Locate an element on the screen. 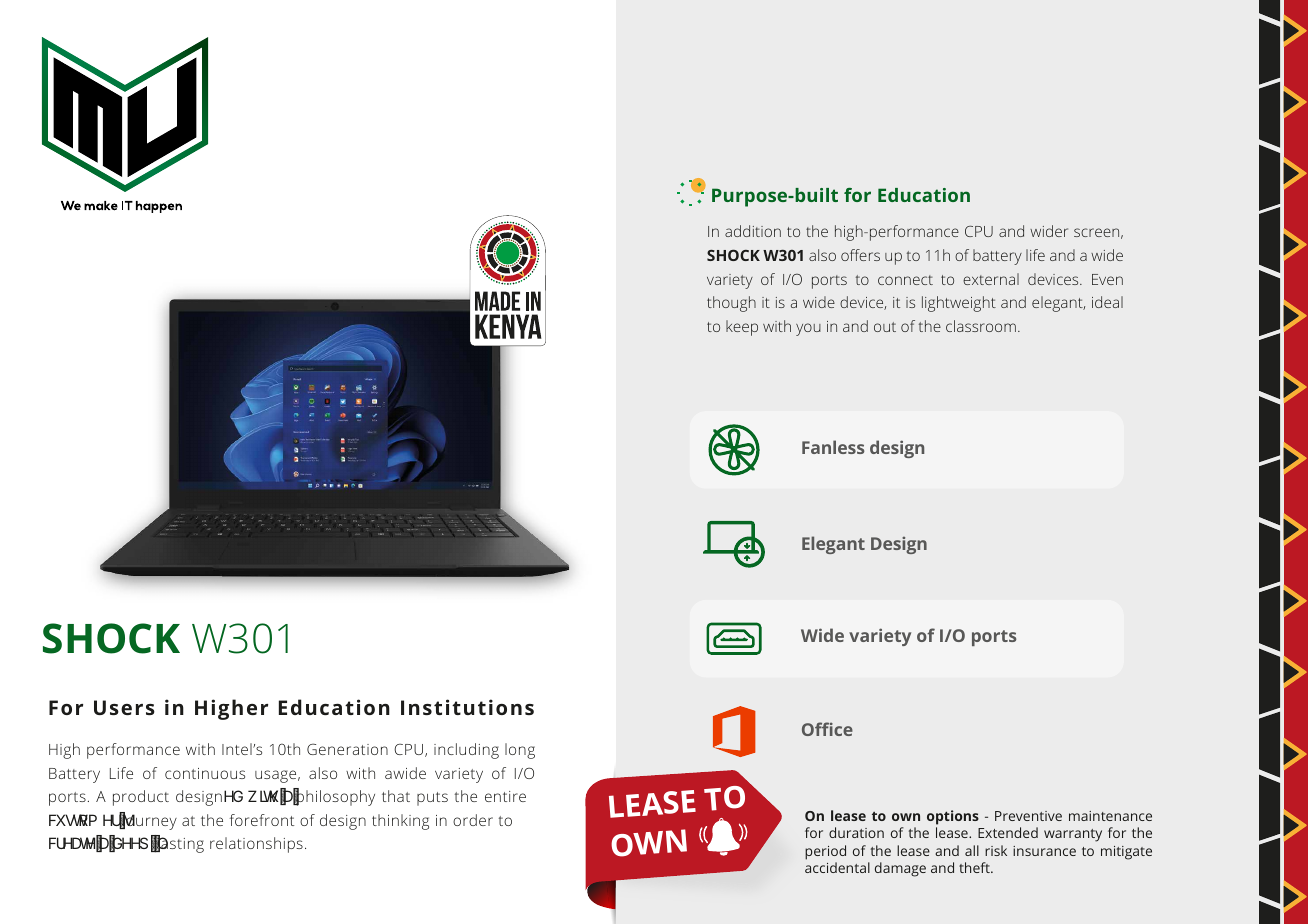 The height and width of the screenshot is (924, 1308). Institutions is located at coordinates (467, 707).
